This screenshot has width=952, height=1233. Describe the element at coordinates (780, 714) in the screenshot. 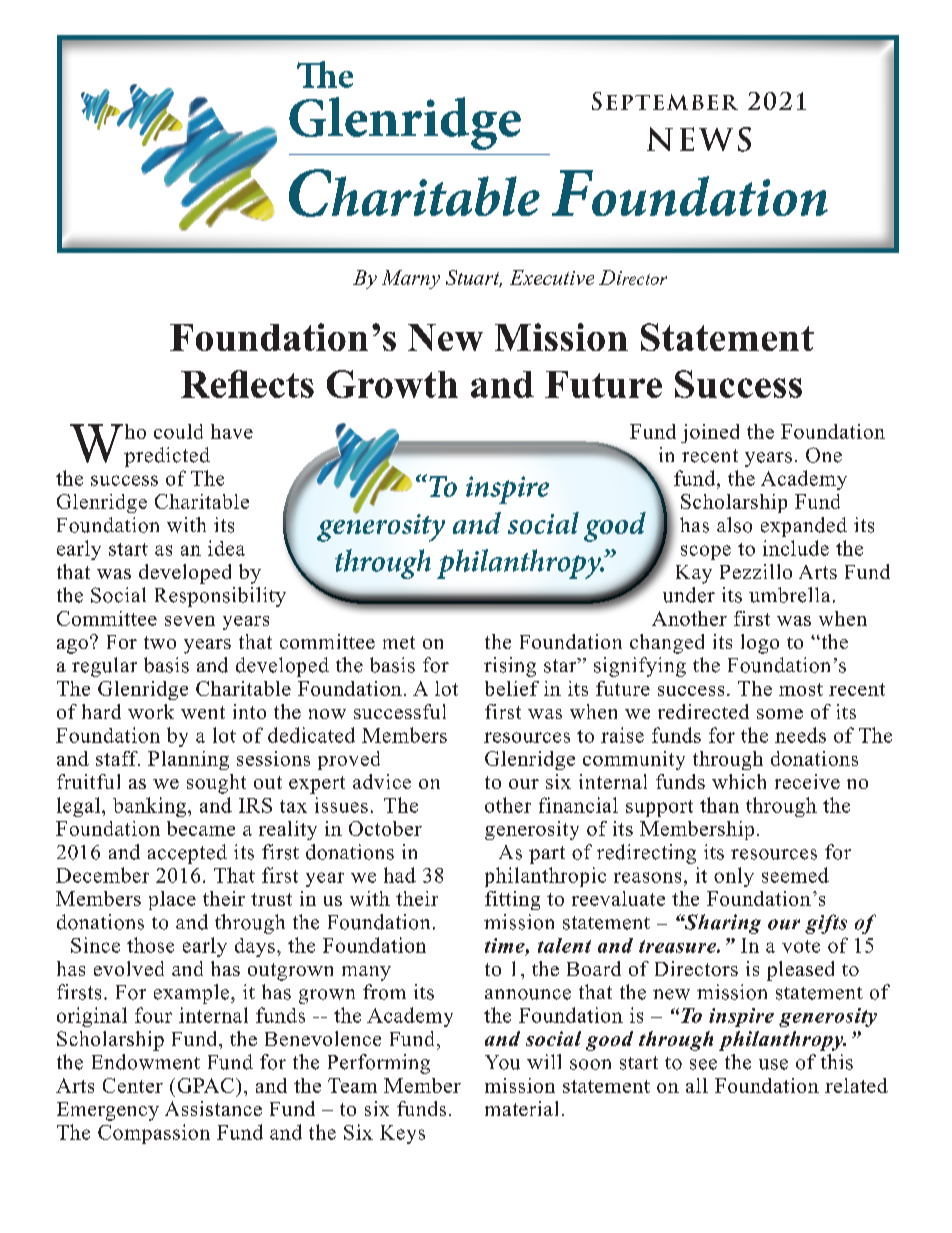

I see `some` at that location.
